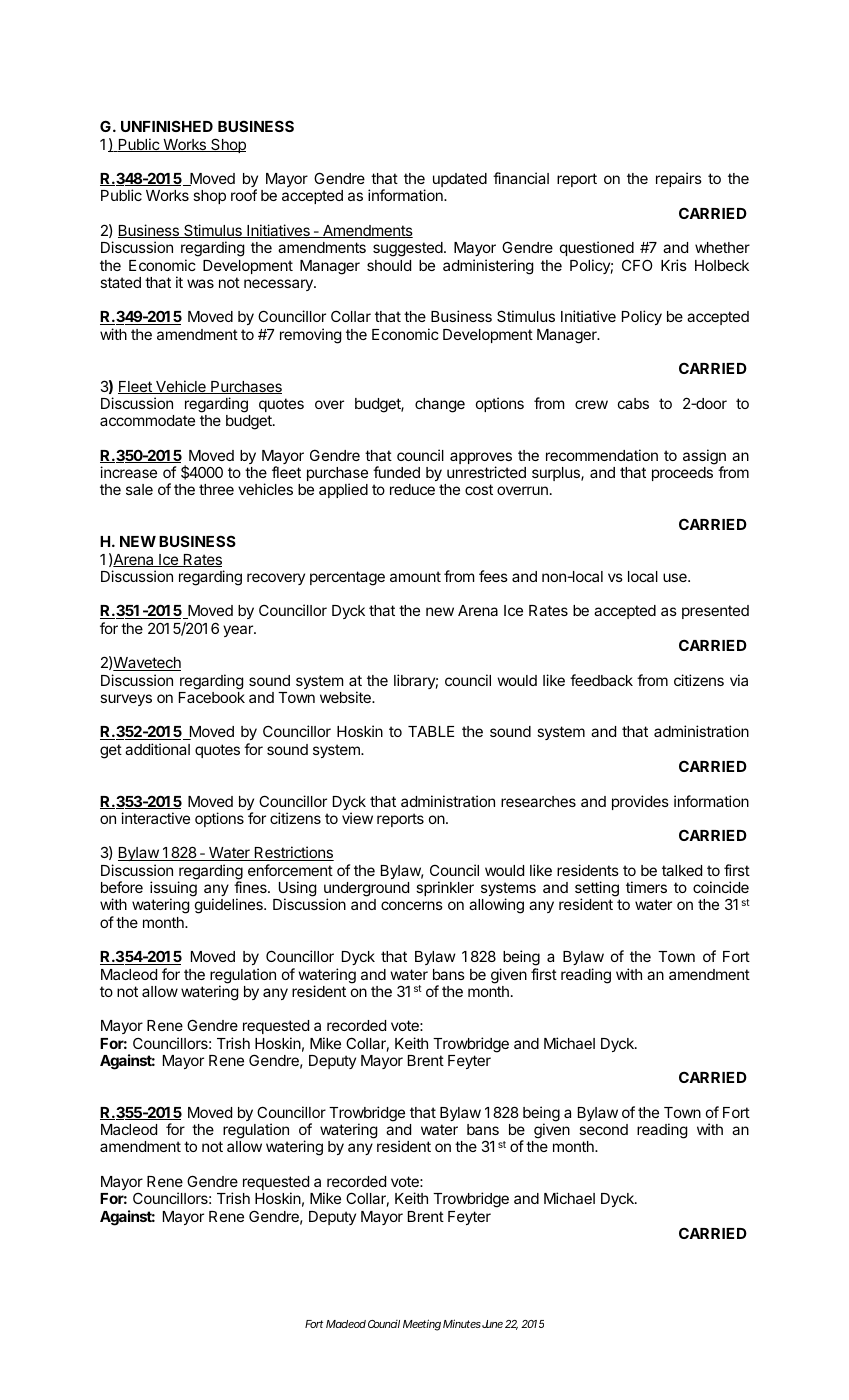  Describe the element at coordinates (674, 265) in the screenshot. I see `Kris` at that location.
